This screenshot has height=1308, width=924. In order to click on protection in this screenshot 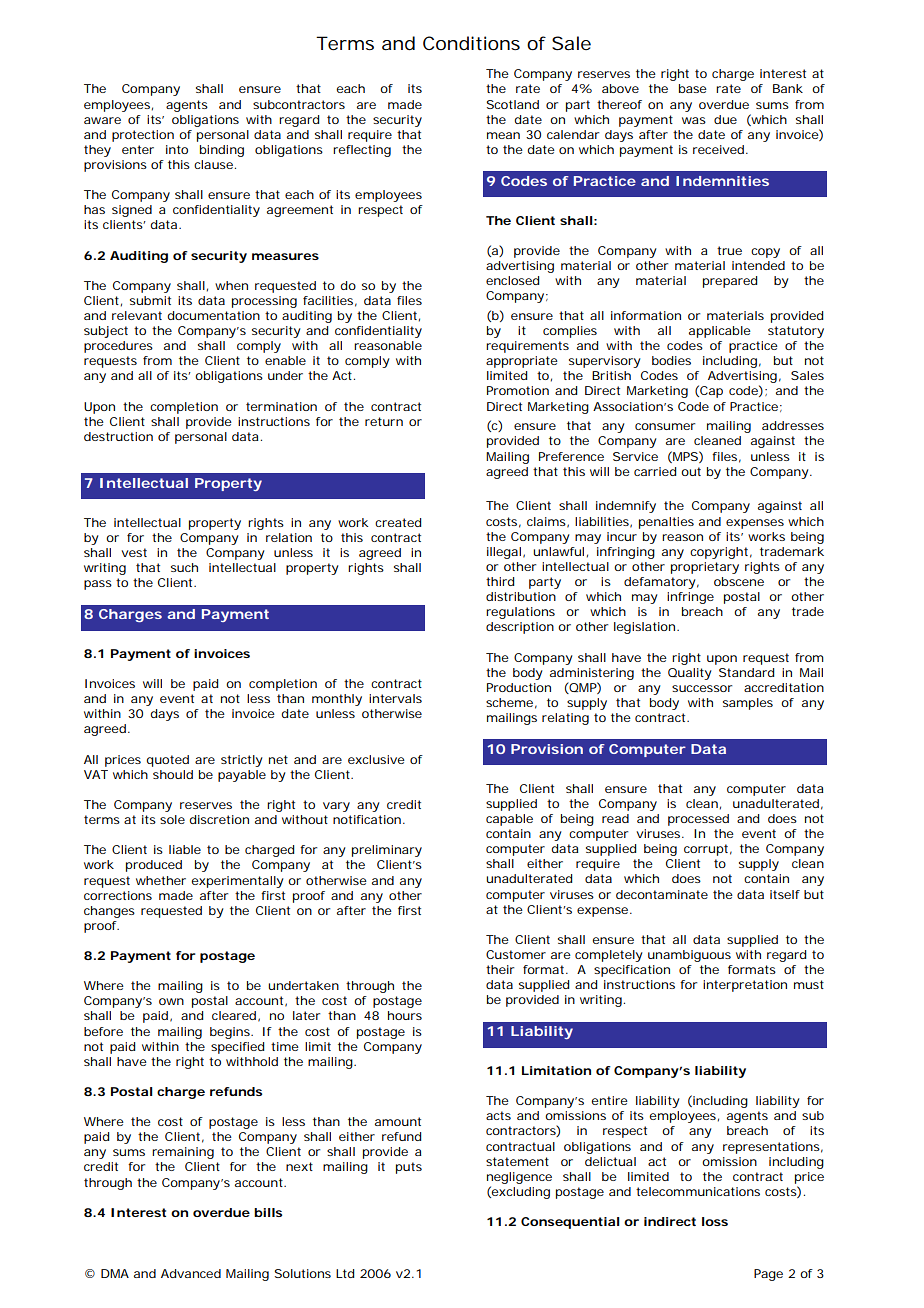, I will do `click(143, 136)`.
